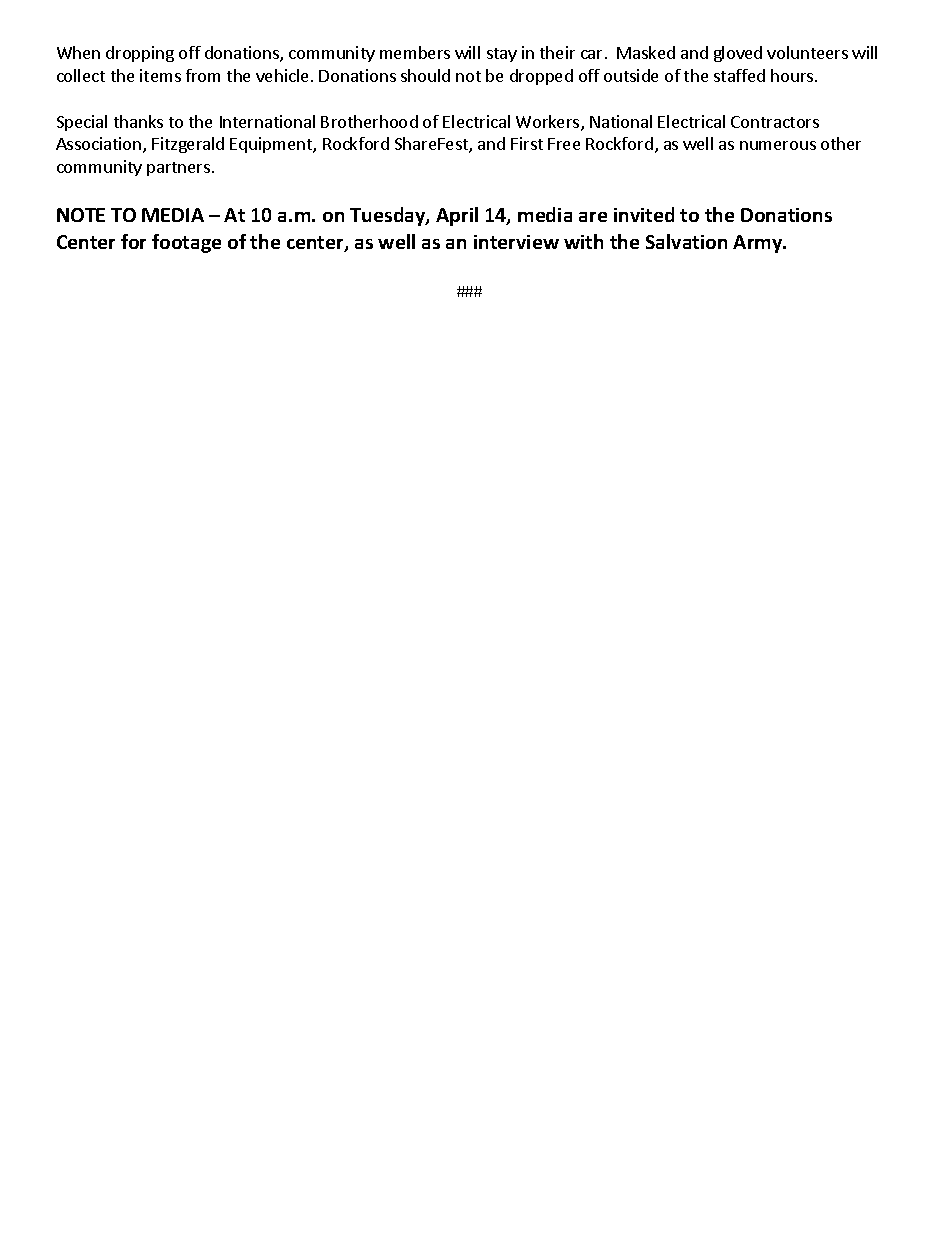  I want to click on dropping, so click(140, 54).
